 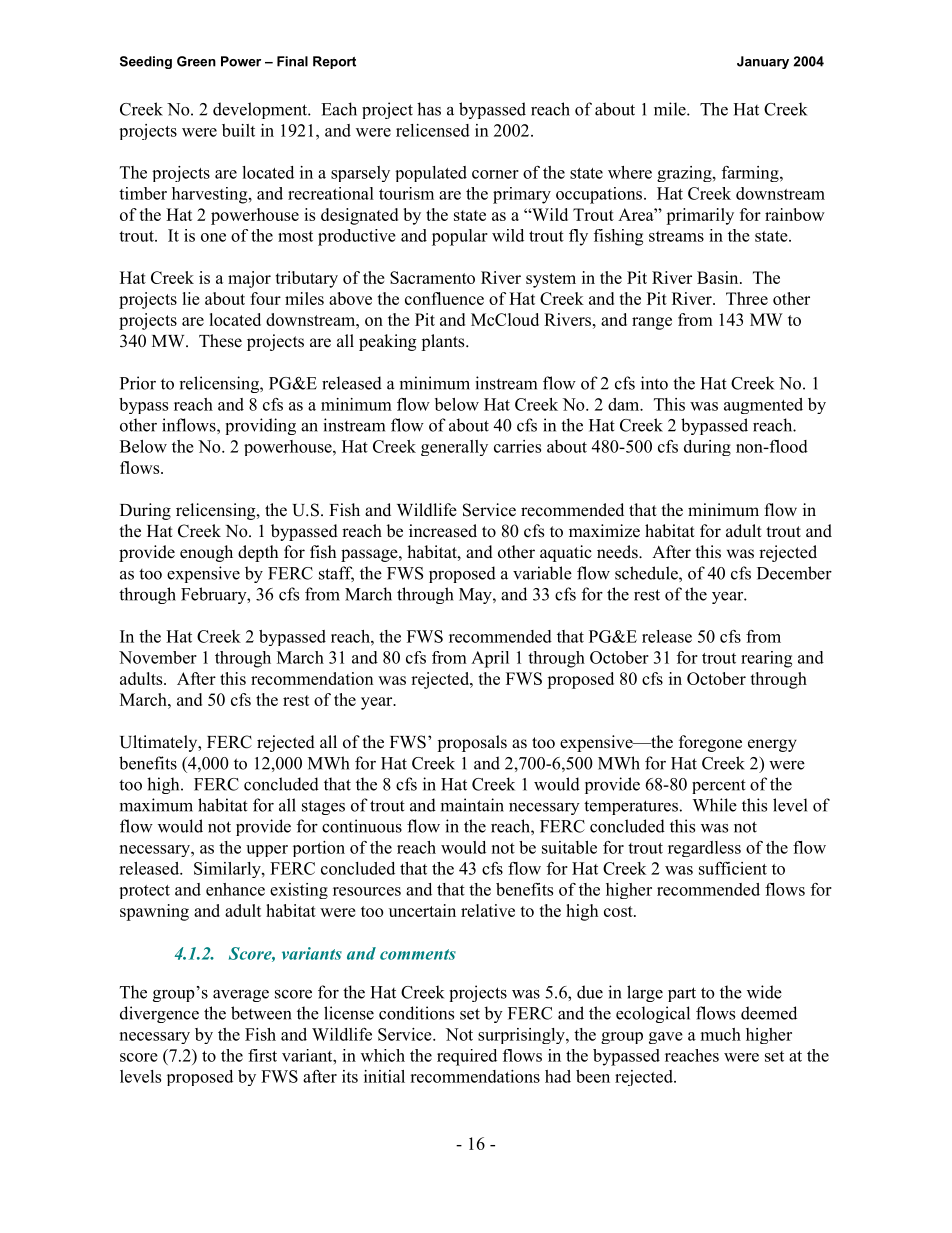 I want to click on Ultimately, so click(x=160, y=743).
